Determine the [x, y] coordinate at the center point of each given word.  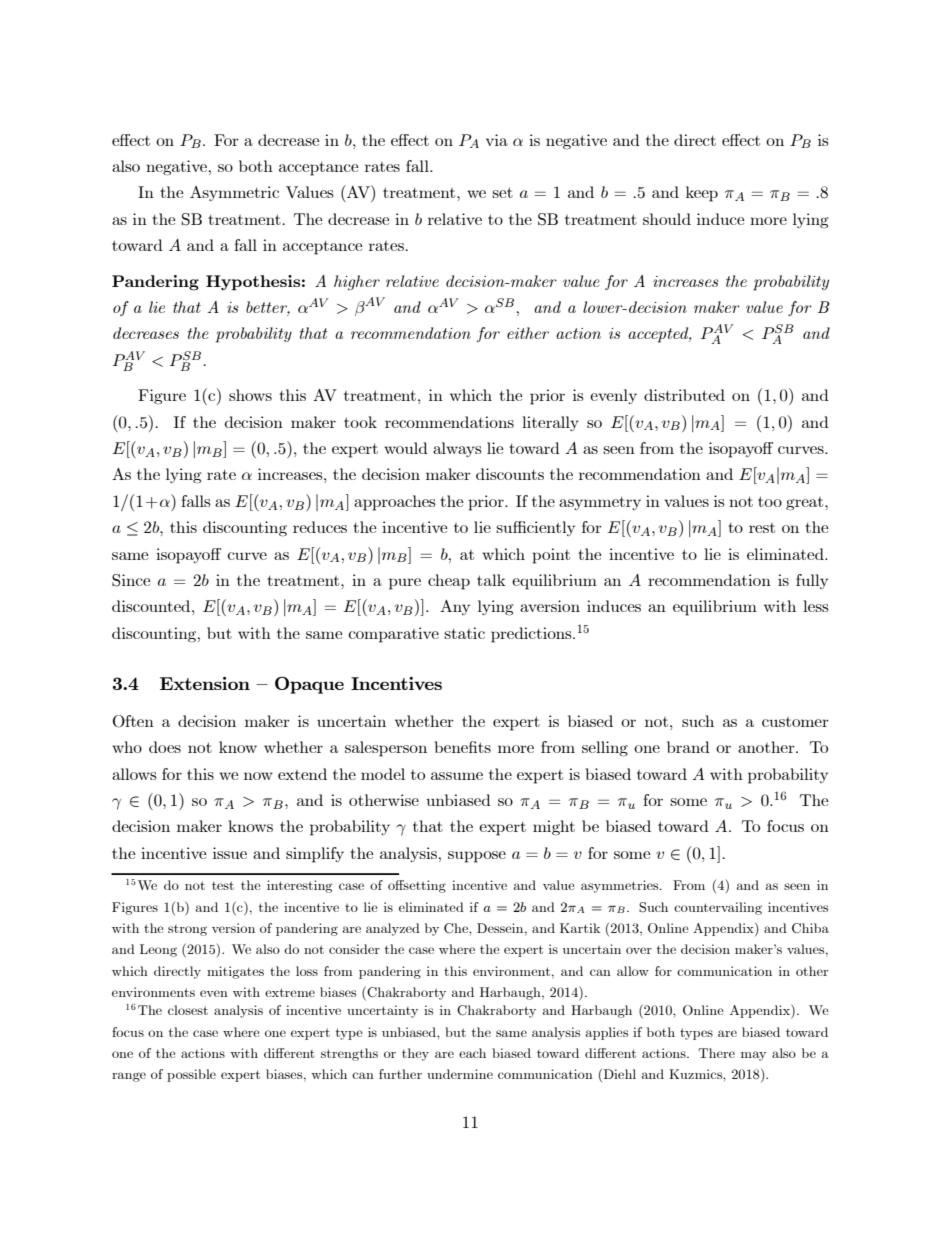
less [816, 606]
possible [191, 1075]
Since [131, 580]
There [717, 1053]
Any [455, 607]
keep [702, 194]
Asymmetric [234, 193]
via [497, 140]
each [472, 1053]
